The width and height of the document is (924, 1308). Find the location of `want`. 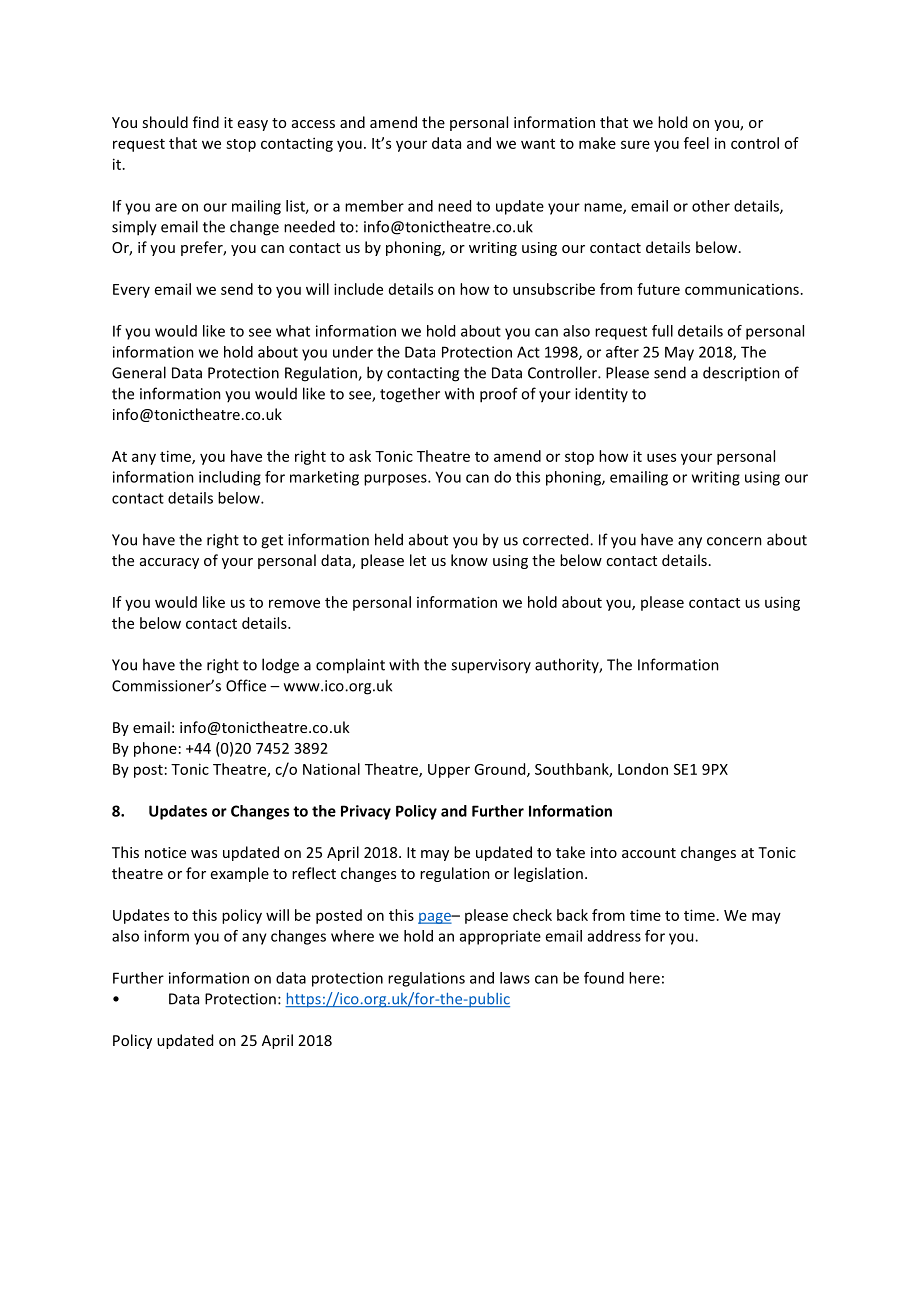

want is located at coordinates (538, 144).
